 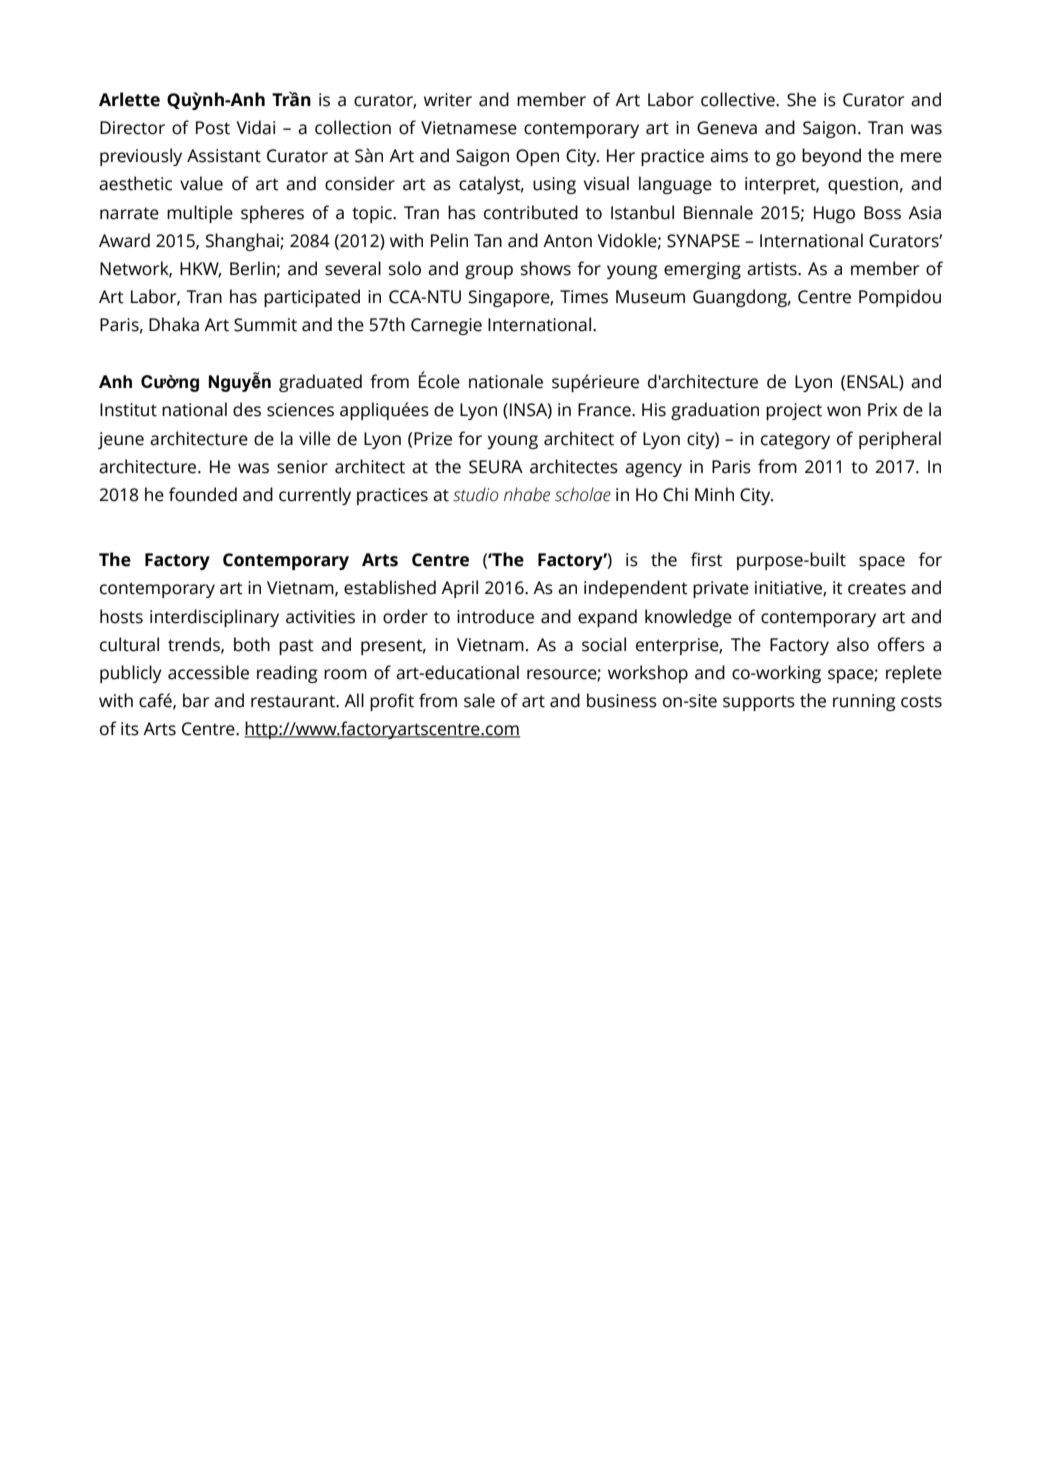 What do you see at coordinates (213, 128) in the screenshot?
I see `Post` at bounding box center [213, 128].
